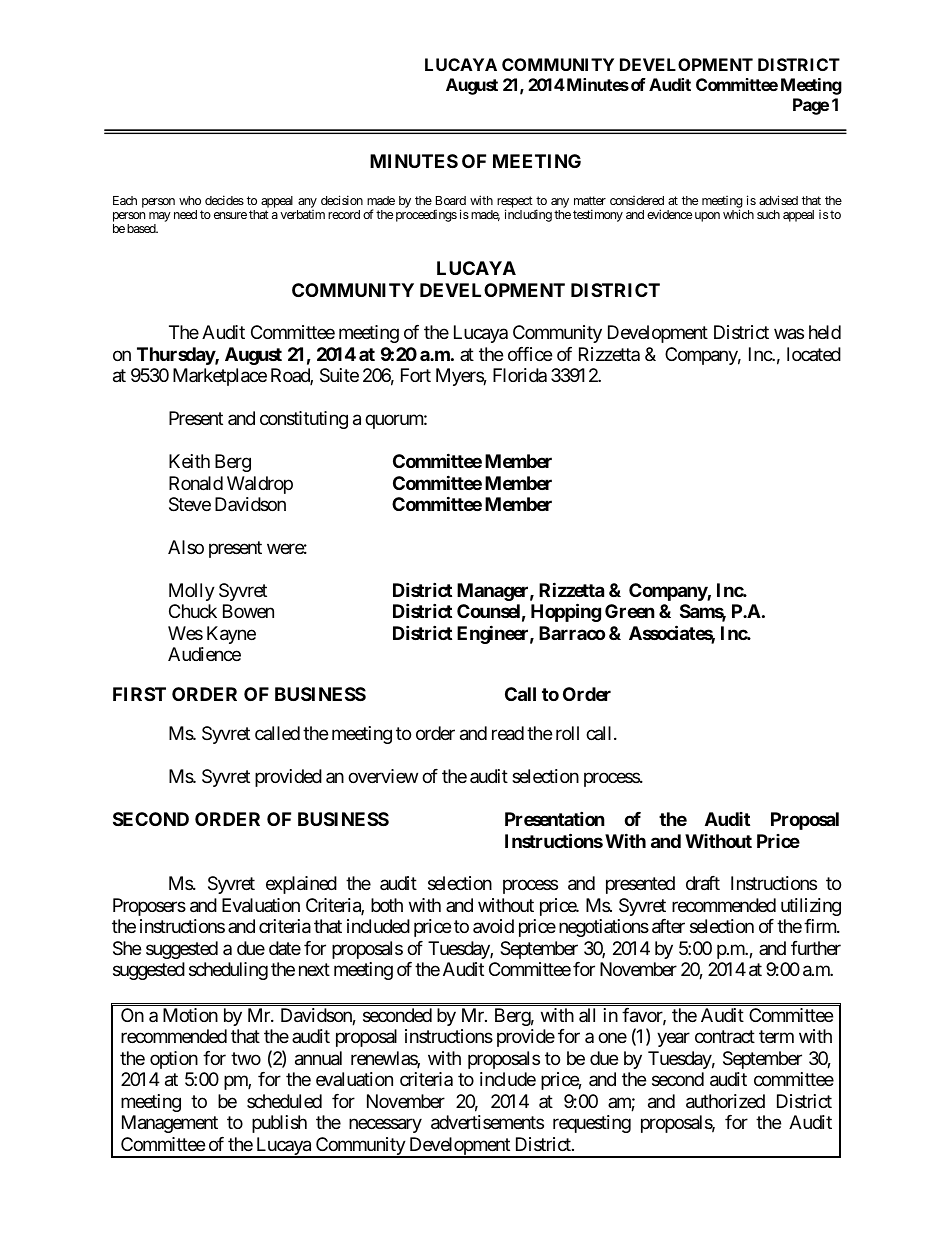 This screenshot has height=1233, width=952. Describe the element at coordinates (189, 461) in the screenshot. I see `Keith` at that location.
